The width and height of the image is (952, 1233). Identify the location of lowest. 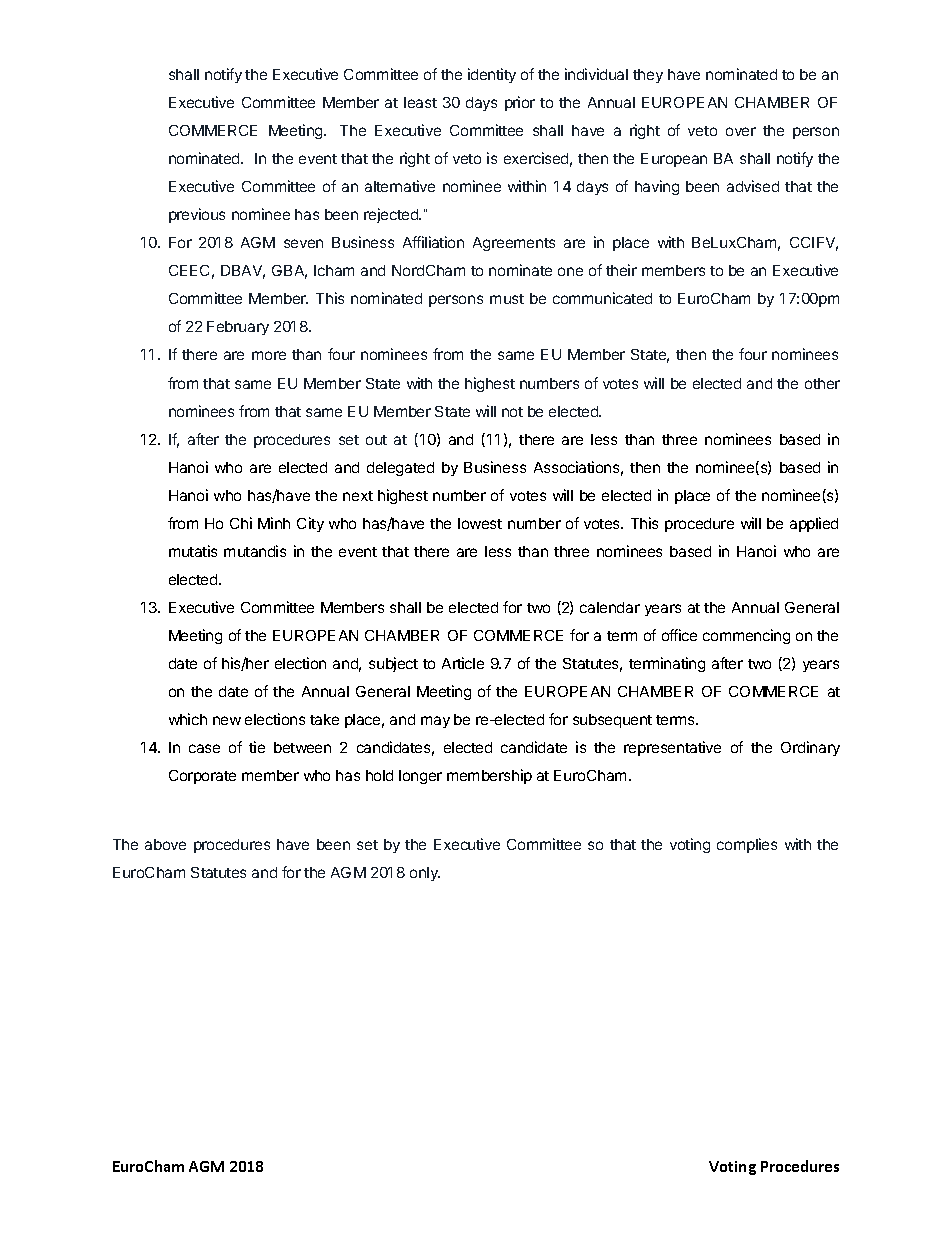
(480, 523).
